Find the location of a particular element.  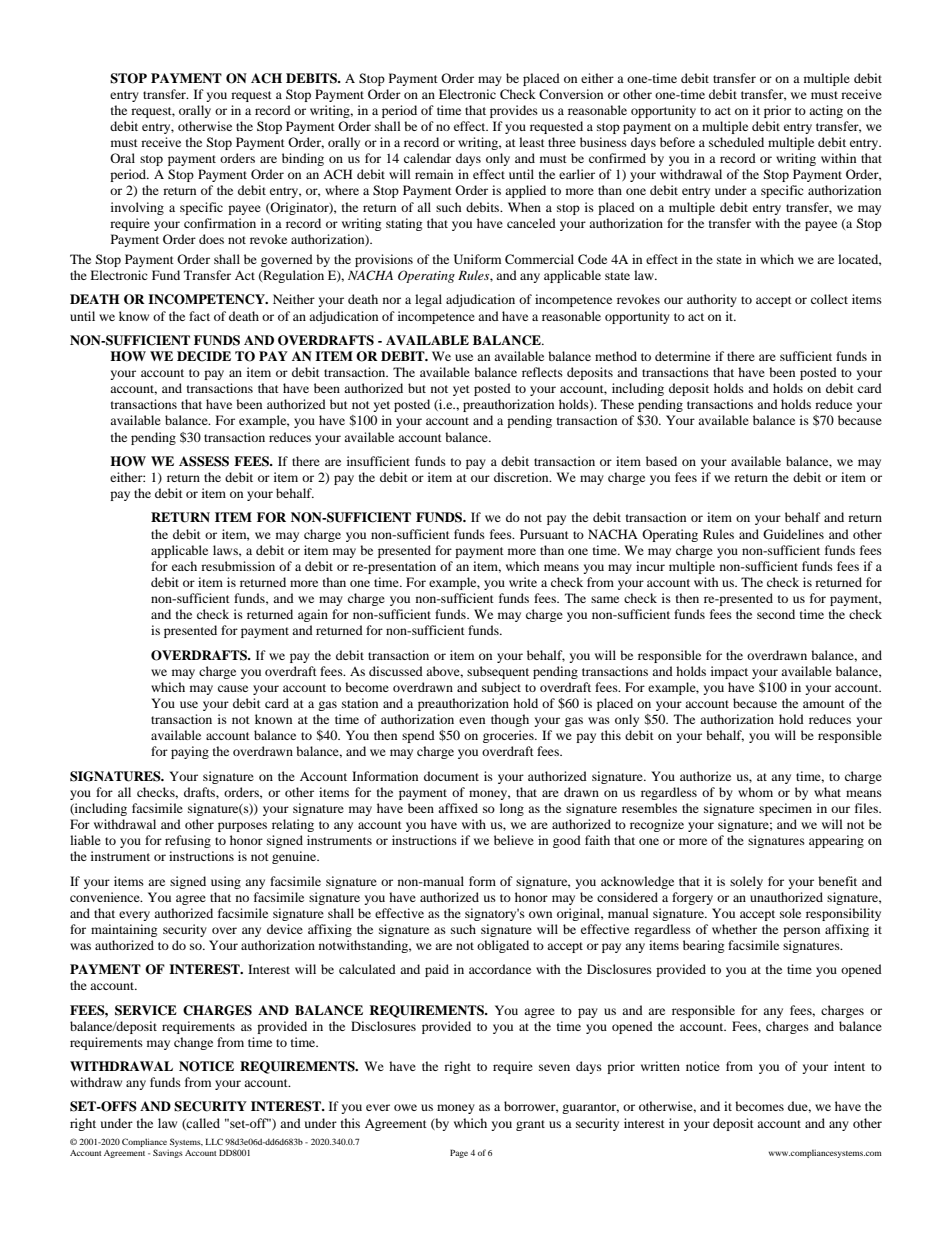

collect is located at coordinates (829, 299).
